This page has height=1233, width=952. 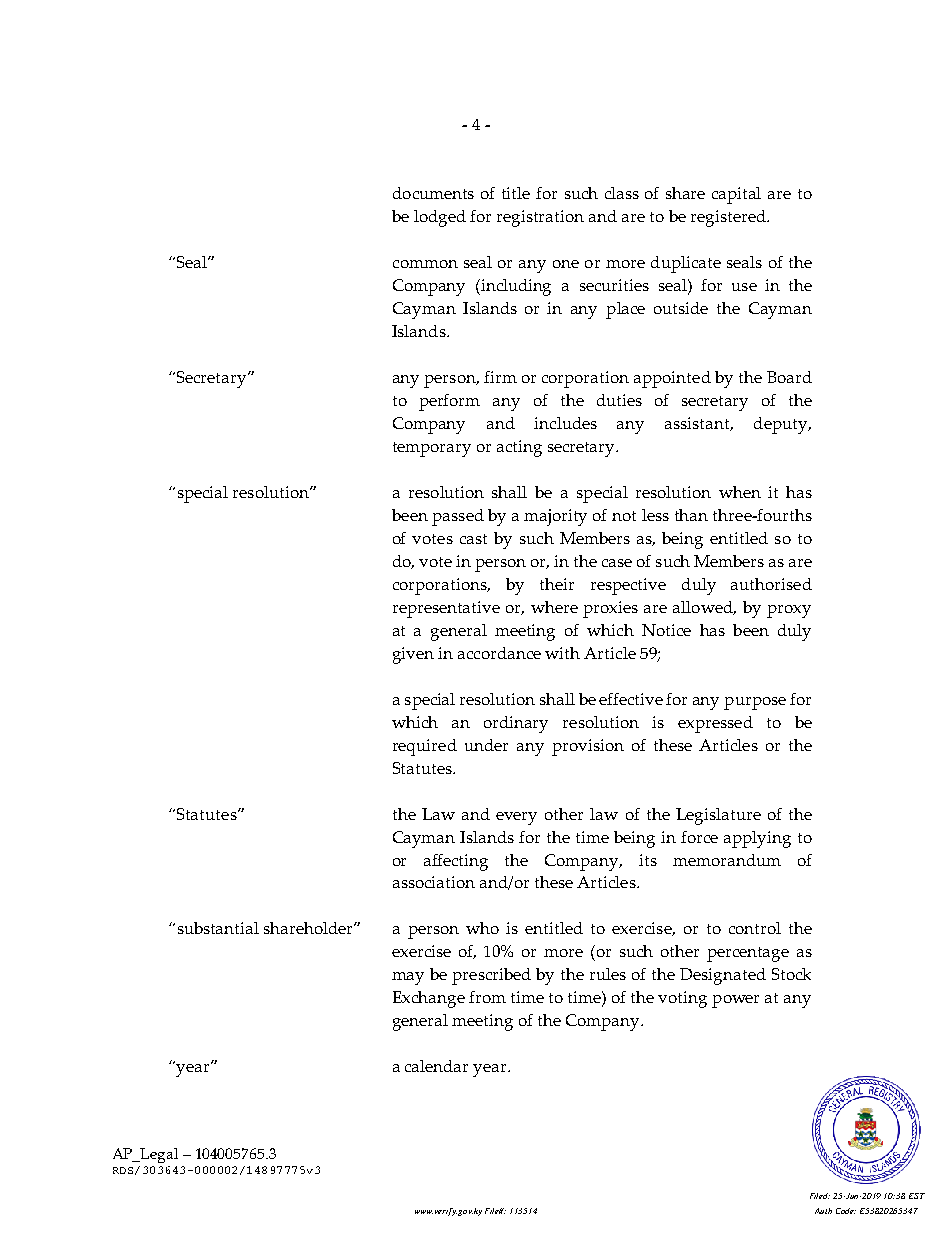 I want to click on purpose, so click(x=755, y=703).
